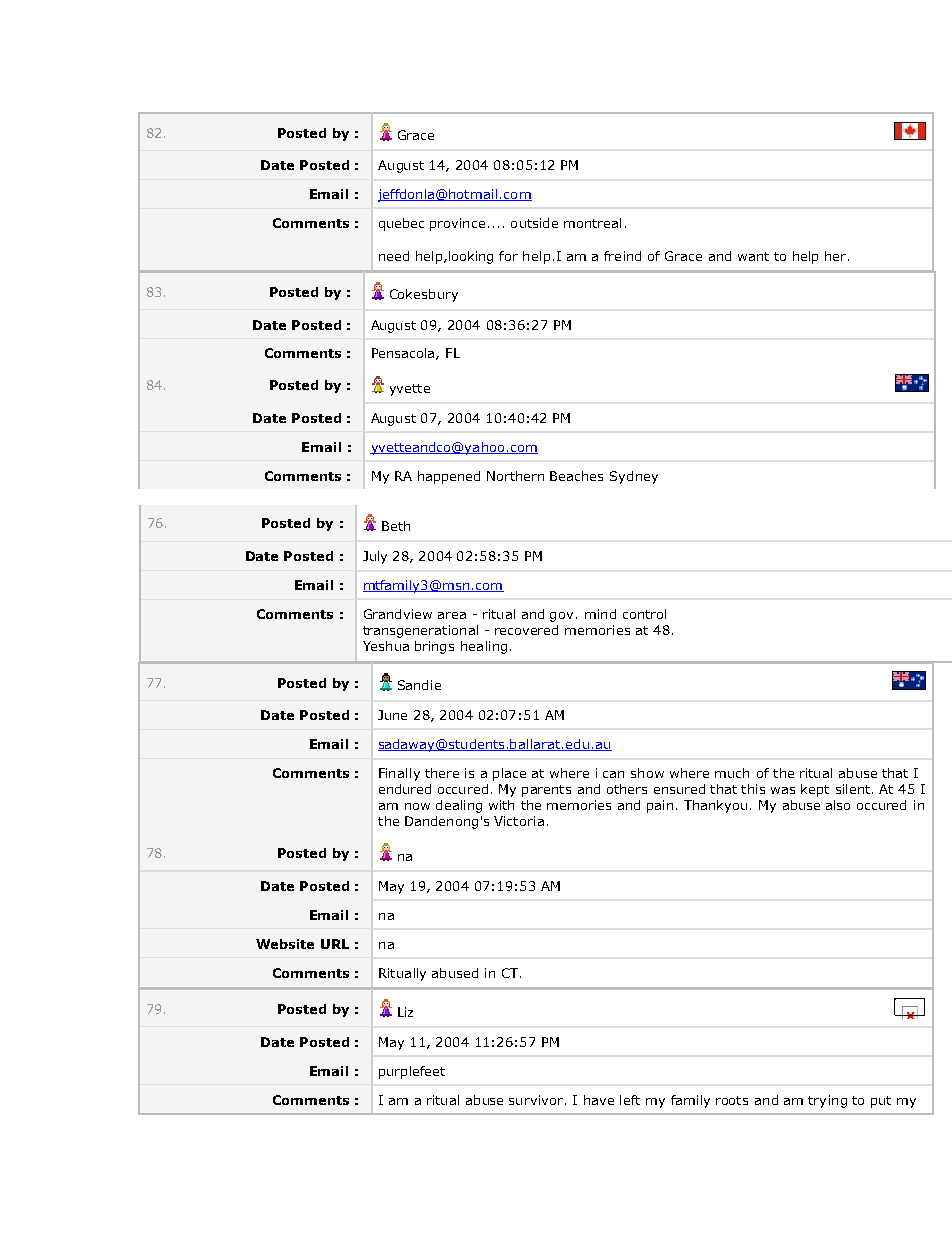  Describe the element at coordinates (546, 791) in the screenshot. I see `parents` at that location.
